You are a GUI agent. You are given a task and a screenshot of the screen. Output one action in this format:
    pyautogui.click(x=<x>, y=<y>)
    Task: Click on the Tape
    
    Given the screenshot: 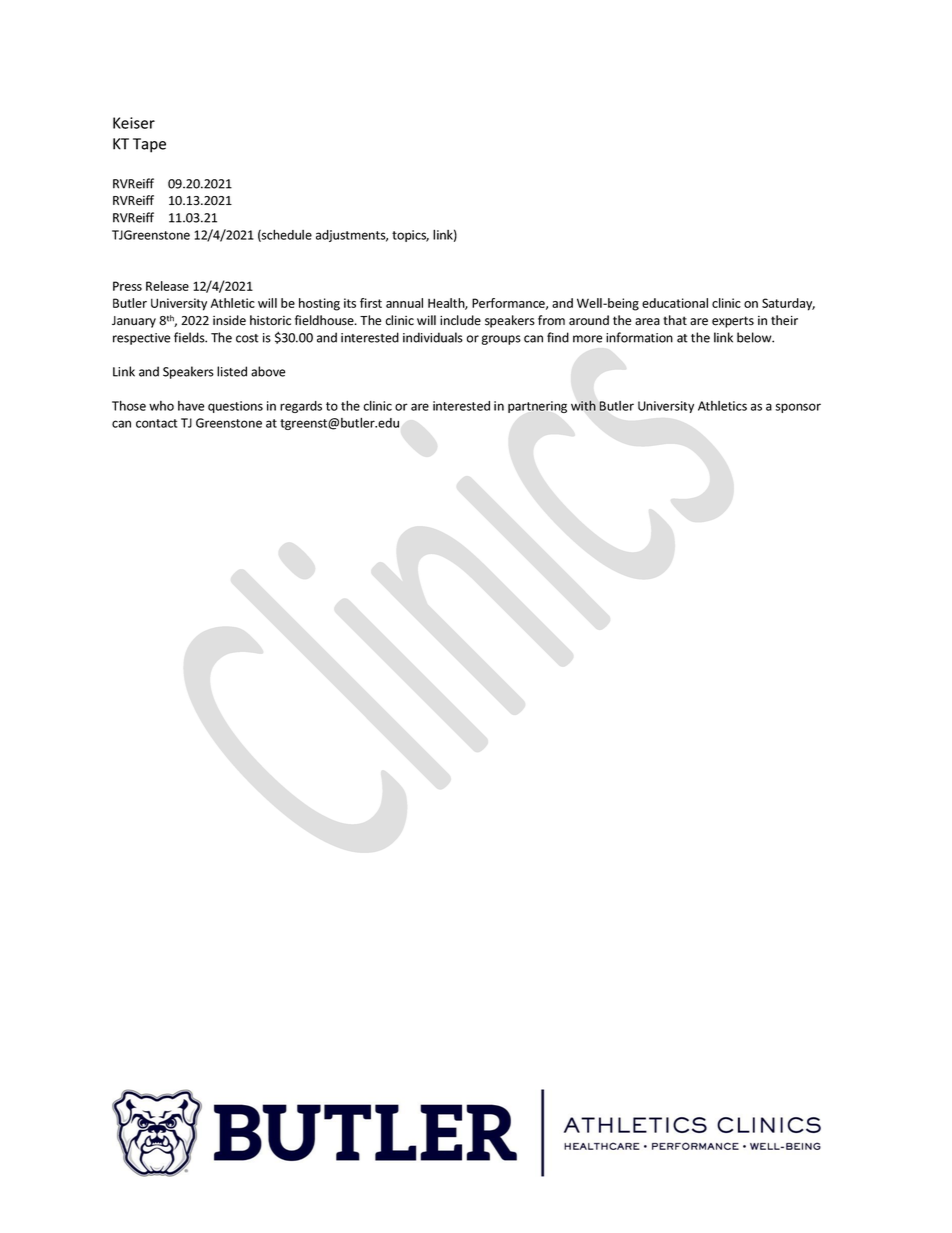 What is the action you would take?
    pyautogui.click(x=149, y=145)
